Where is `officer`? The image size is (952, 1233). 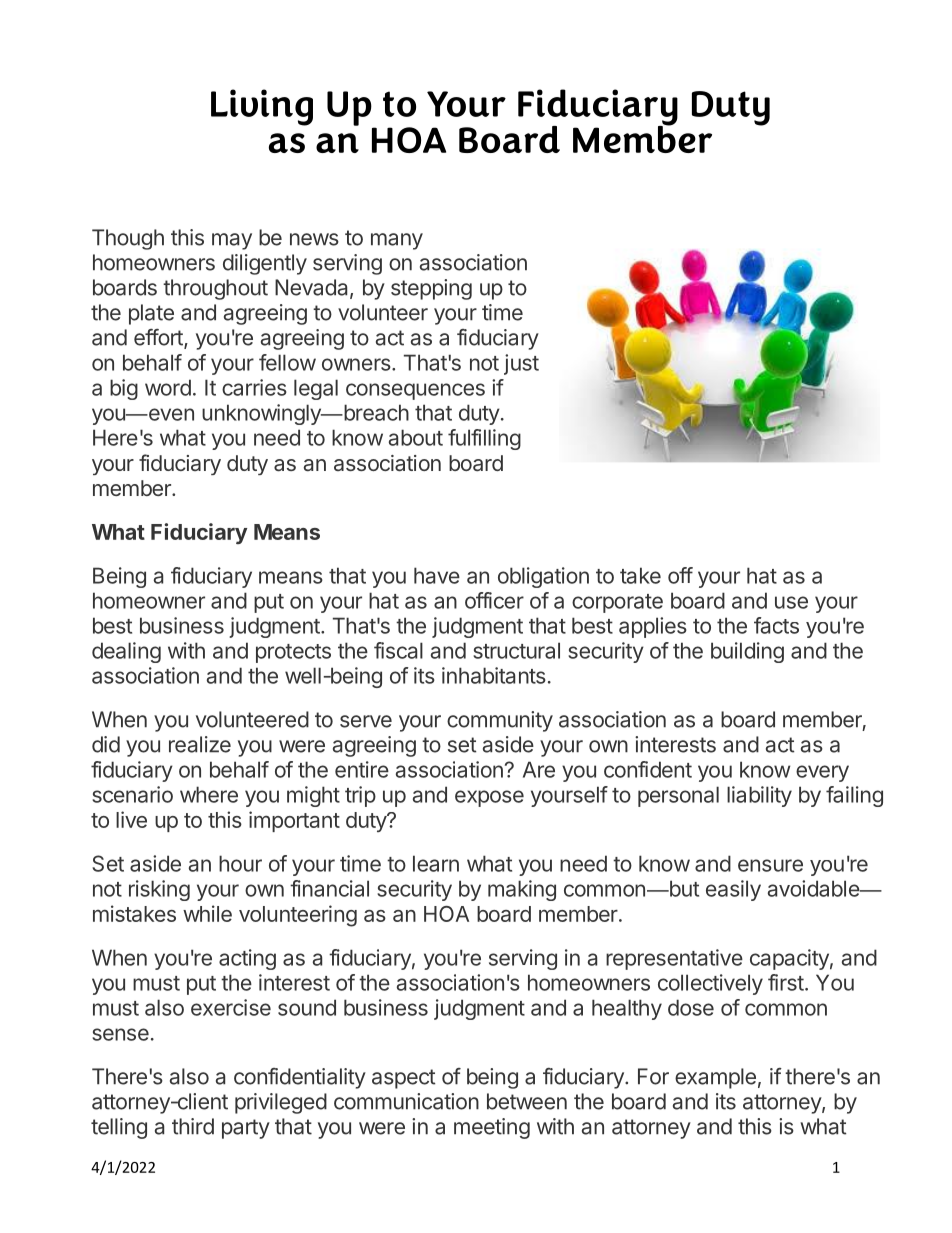
officer is located at coordinates (494, 600).
